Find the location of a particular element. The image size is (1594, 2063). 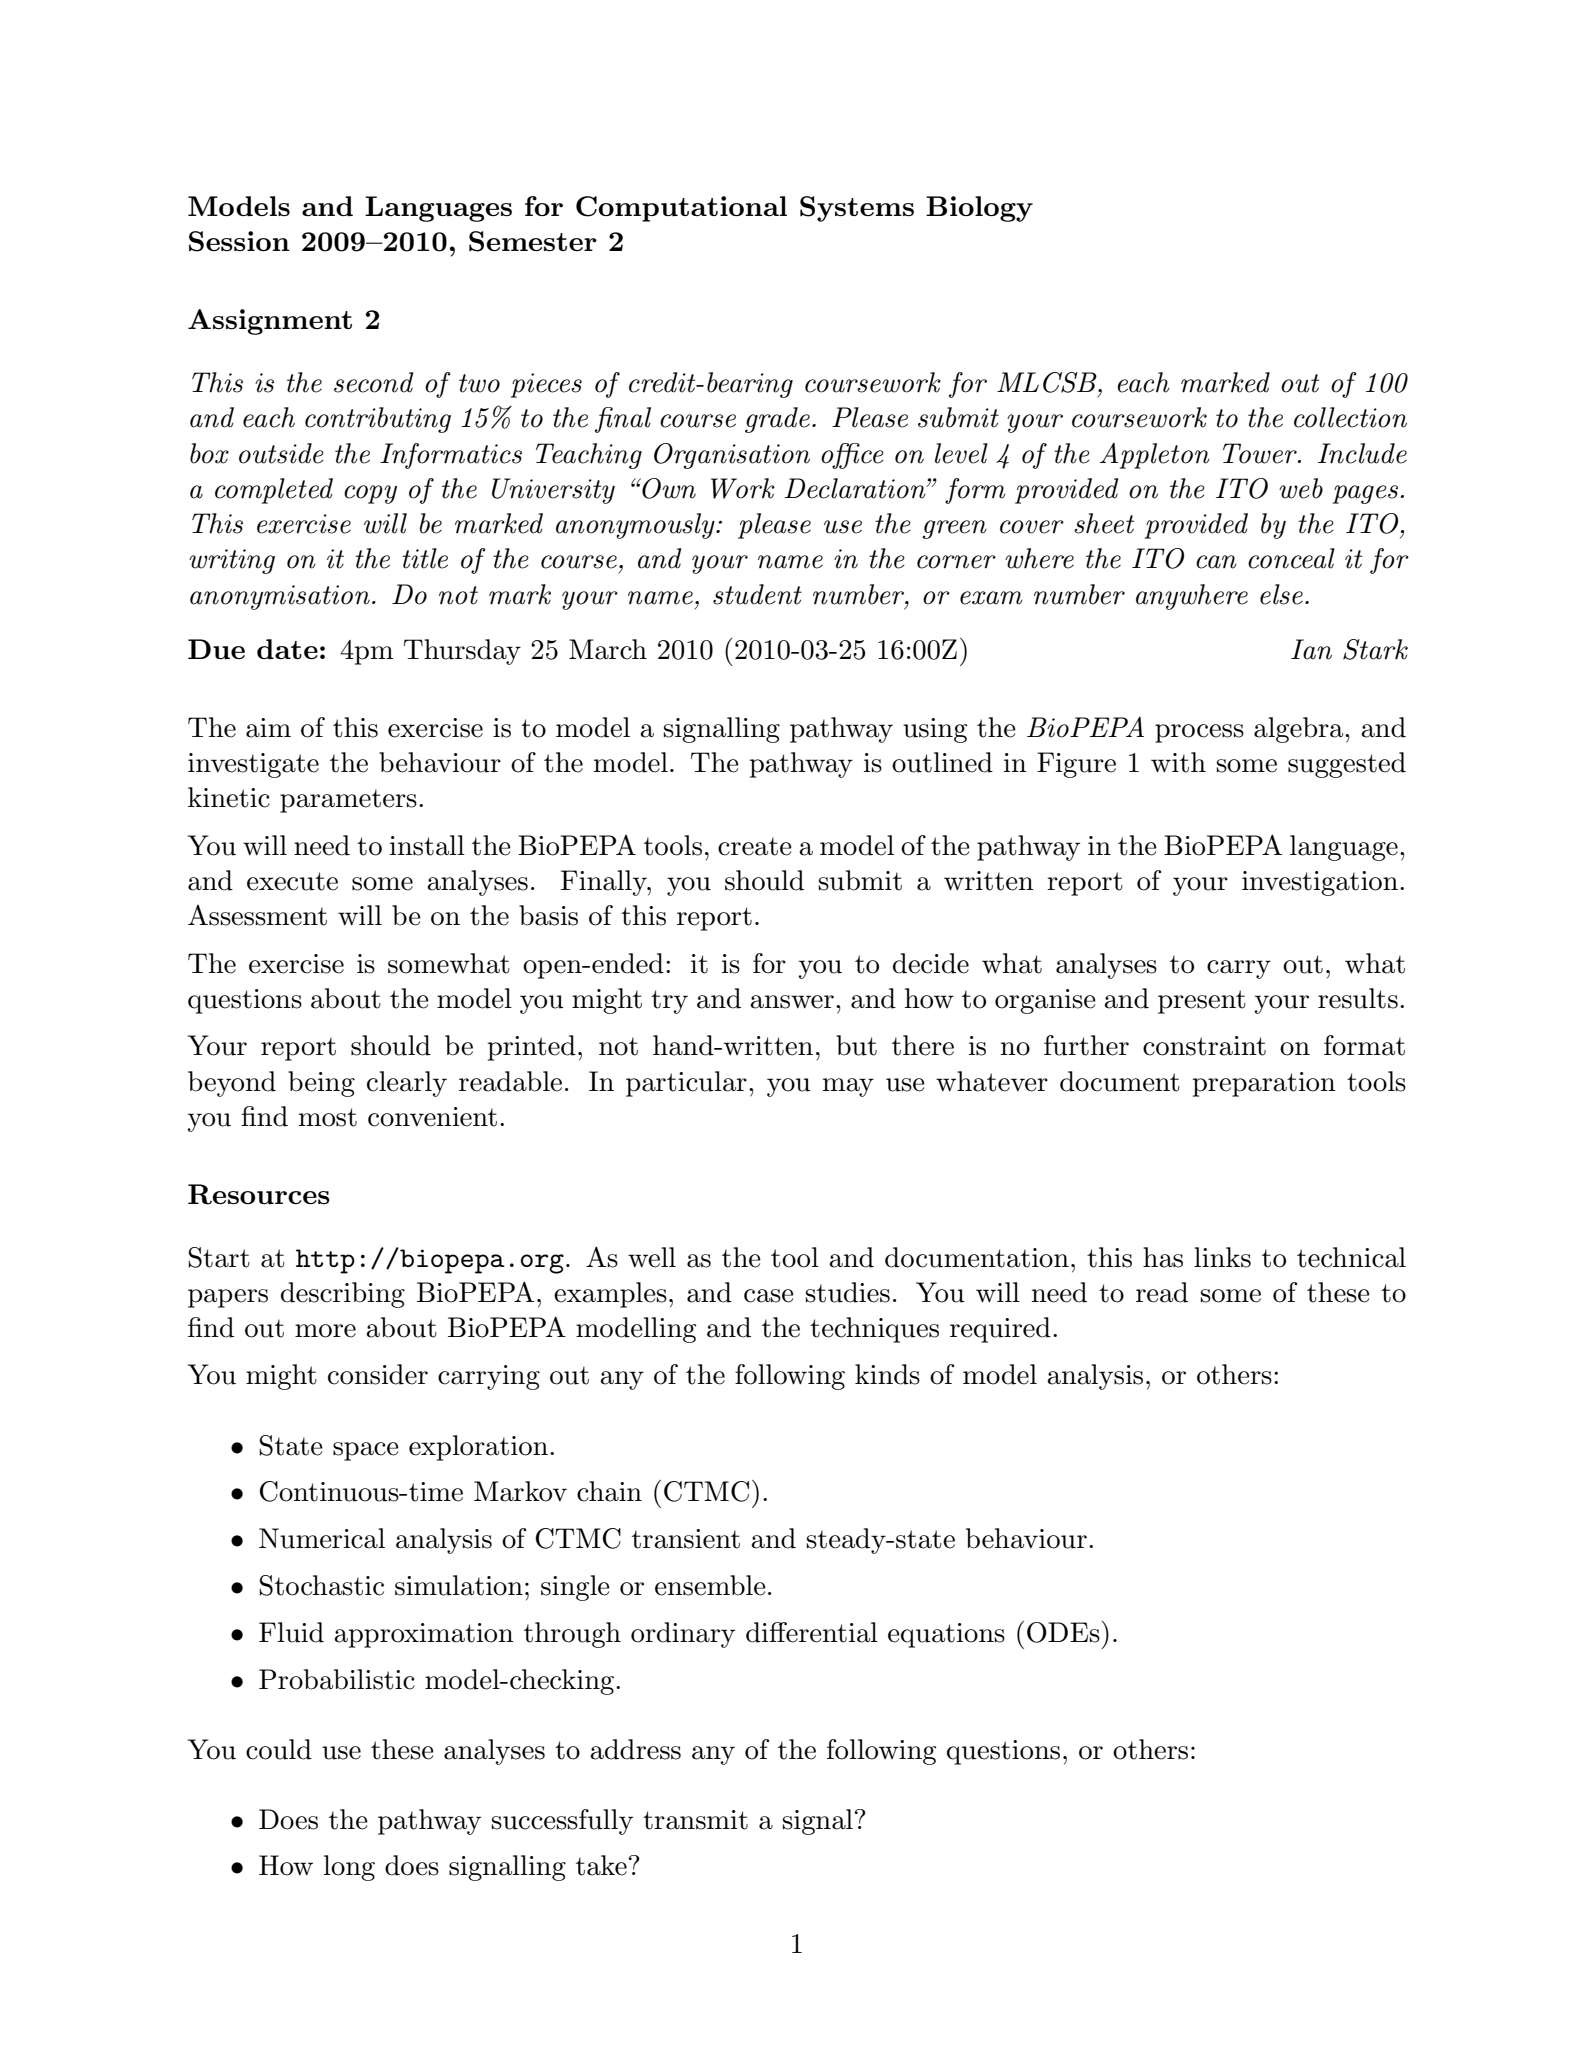

collection is located at coordinates (1350, 417).
